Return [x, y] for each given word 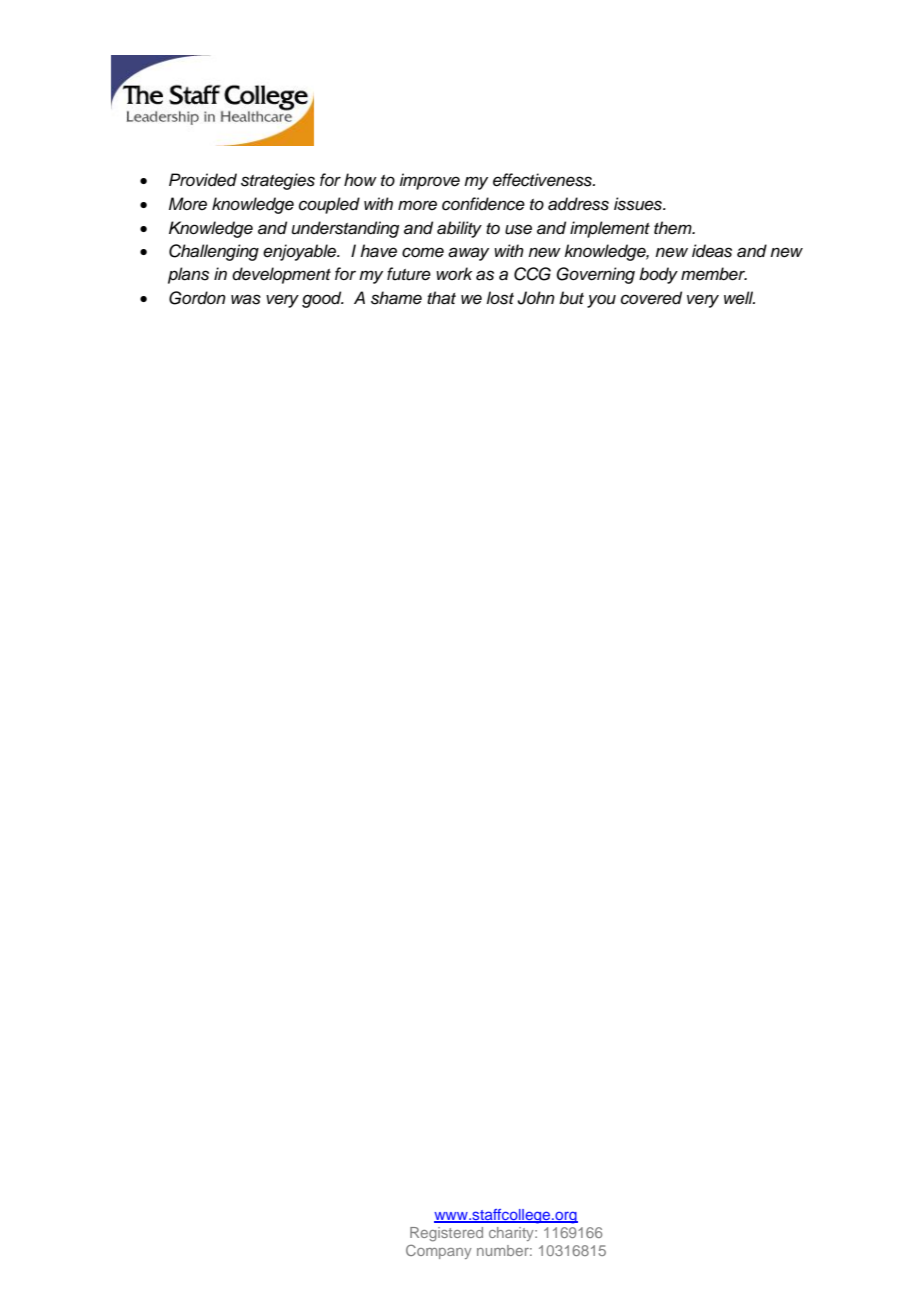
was [246, 299]
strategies [278, 181]
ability [459, 229]
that [441, 298]
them [674, 227]
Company [439, 1252]
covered [651, 298]
